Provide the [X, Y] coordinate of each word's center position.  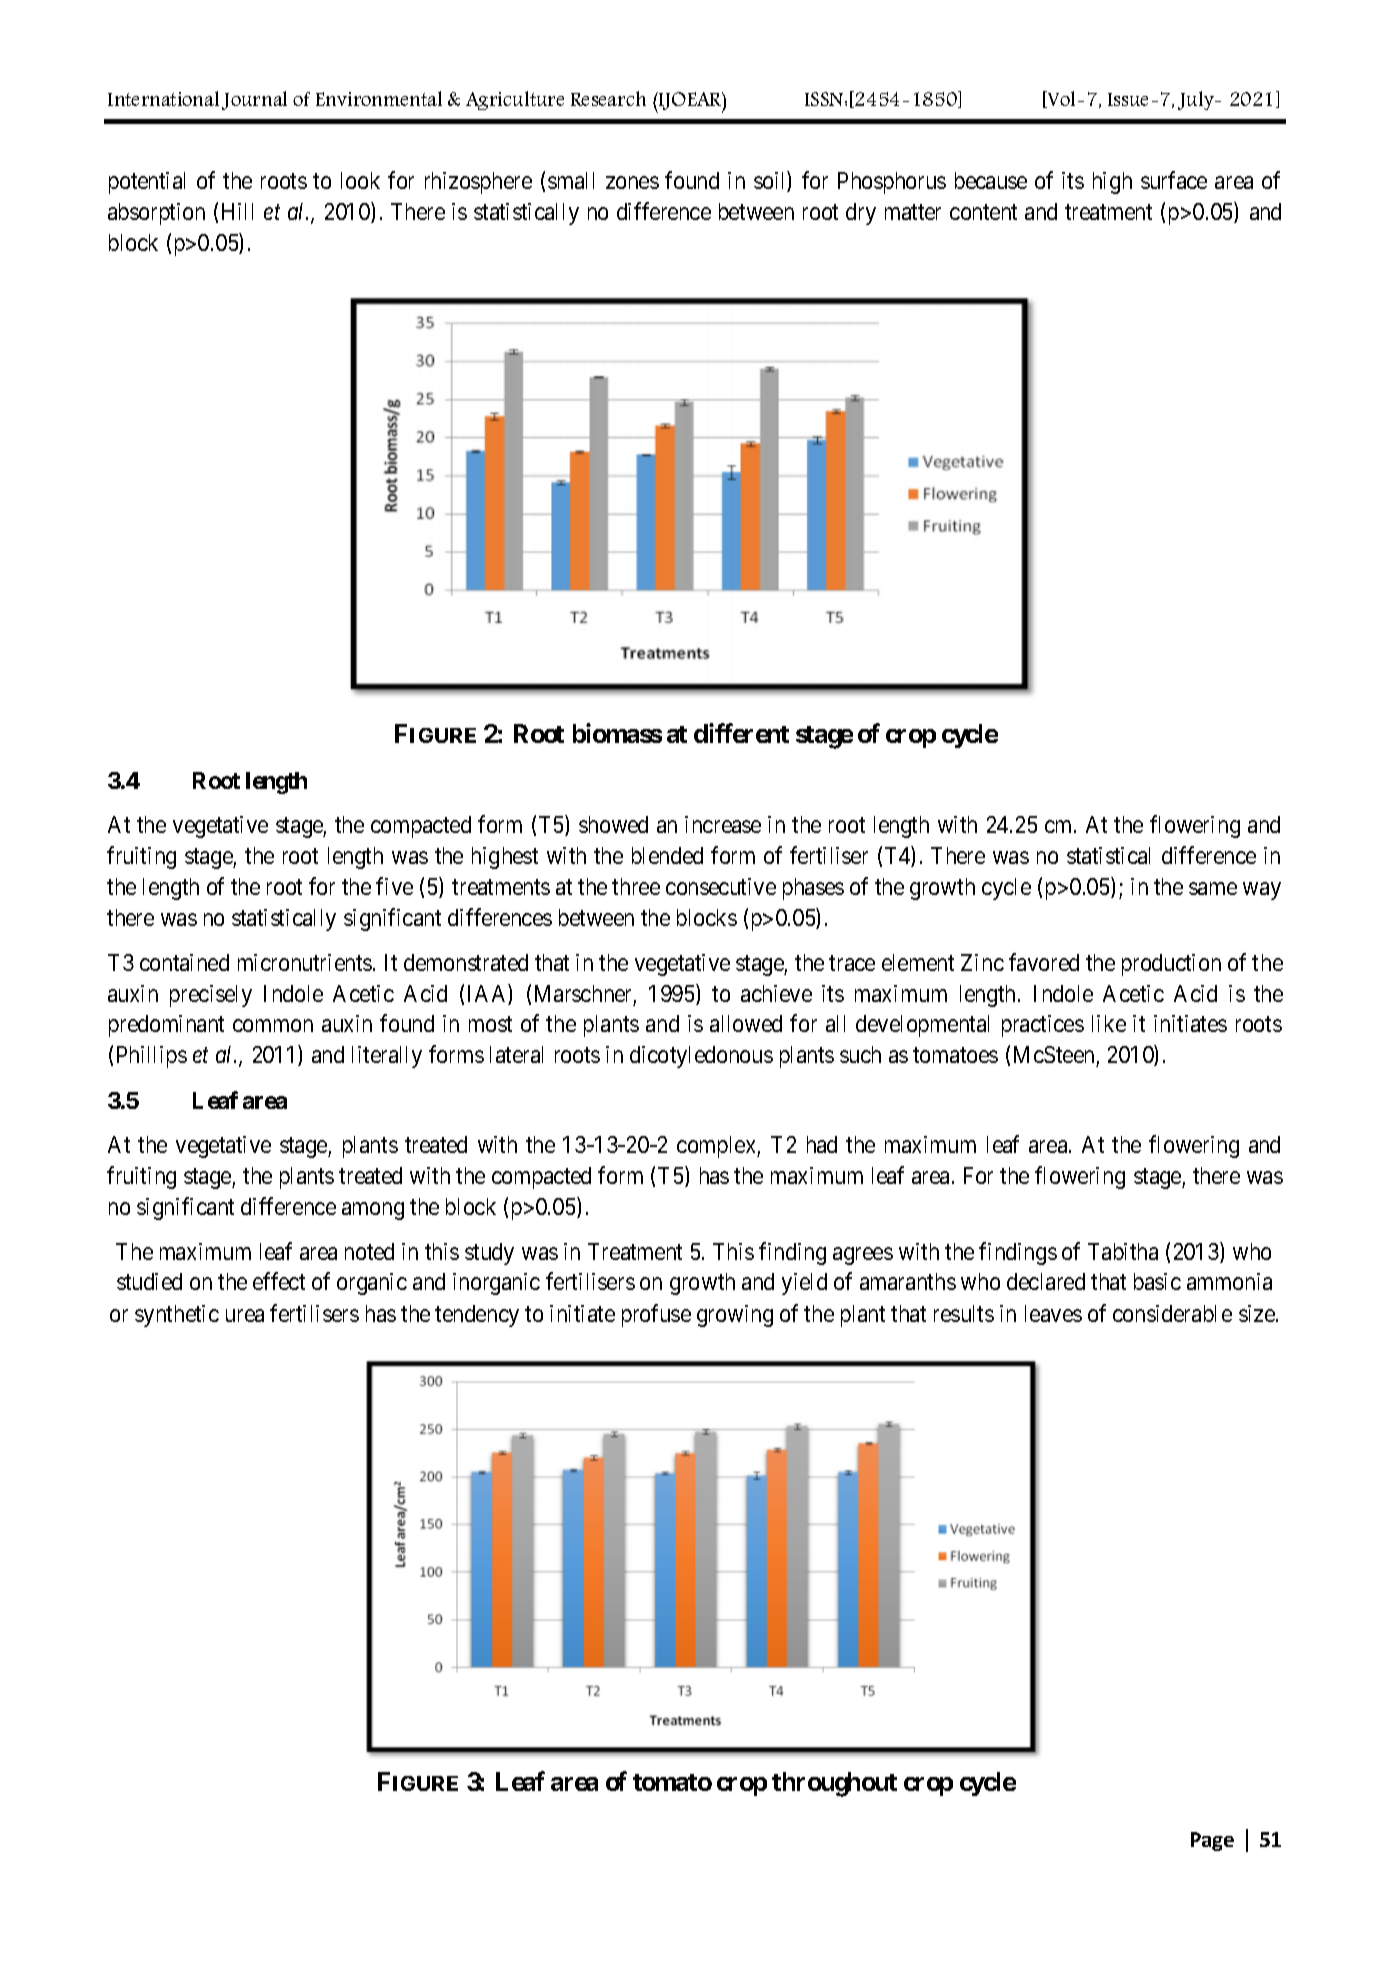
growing [735, 1316]
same [1213, 888]
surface [1174, 180]
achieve [776, 993]
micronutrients [305, 962]
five [394, 886]
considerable [1172, 1313]
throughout [834, 1784]
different [741, 733]
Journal [254, 100]
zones [632, 182]
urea [245, 1315]
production [1171, 965]
